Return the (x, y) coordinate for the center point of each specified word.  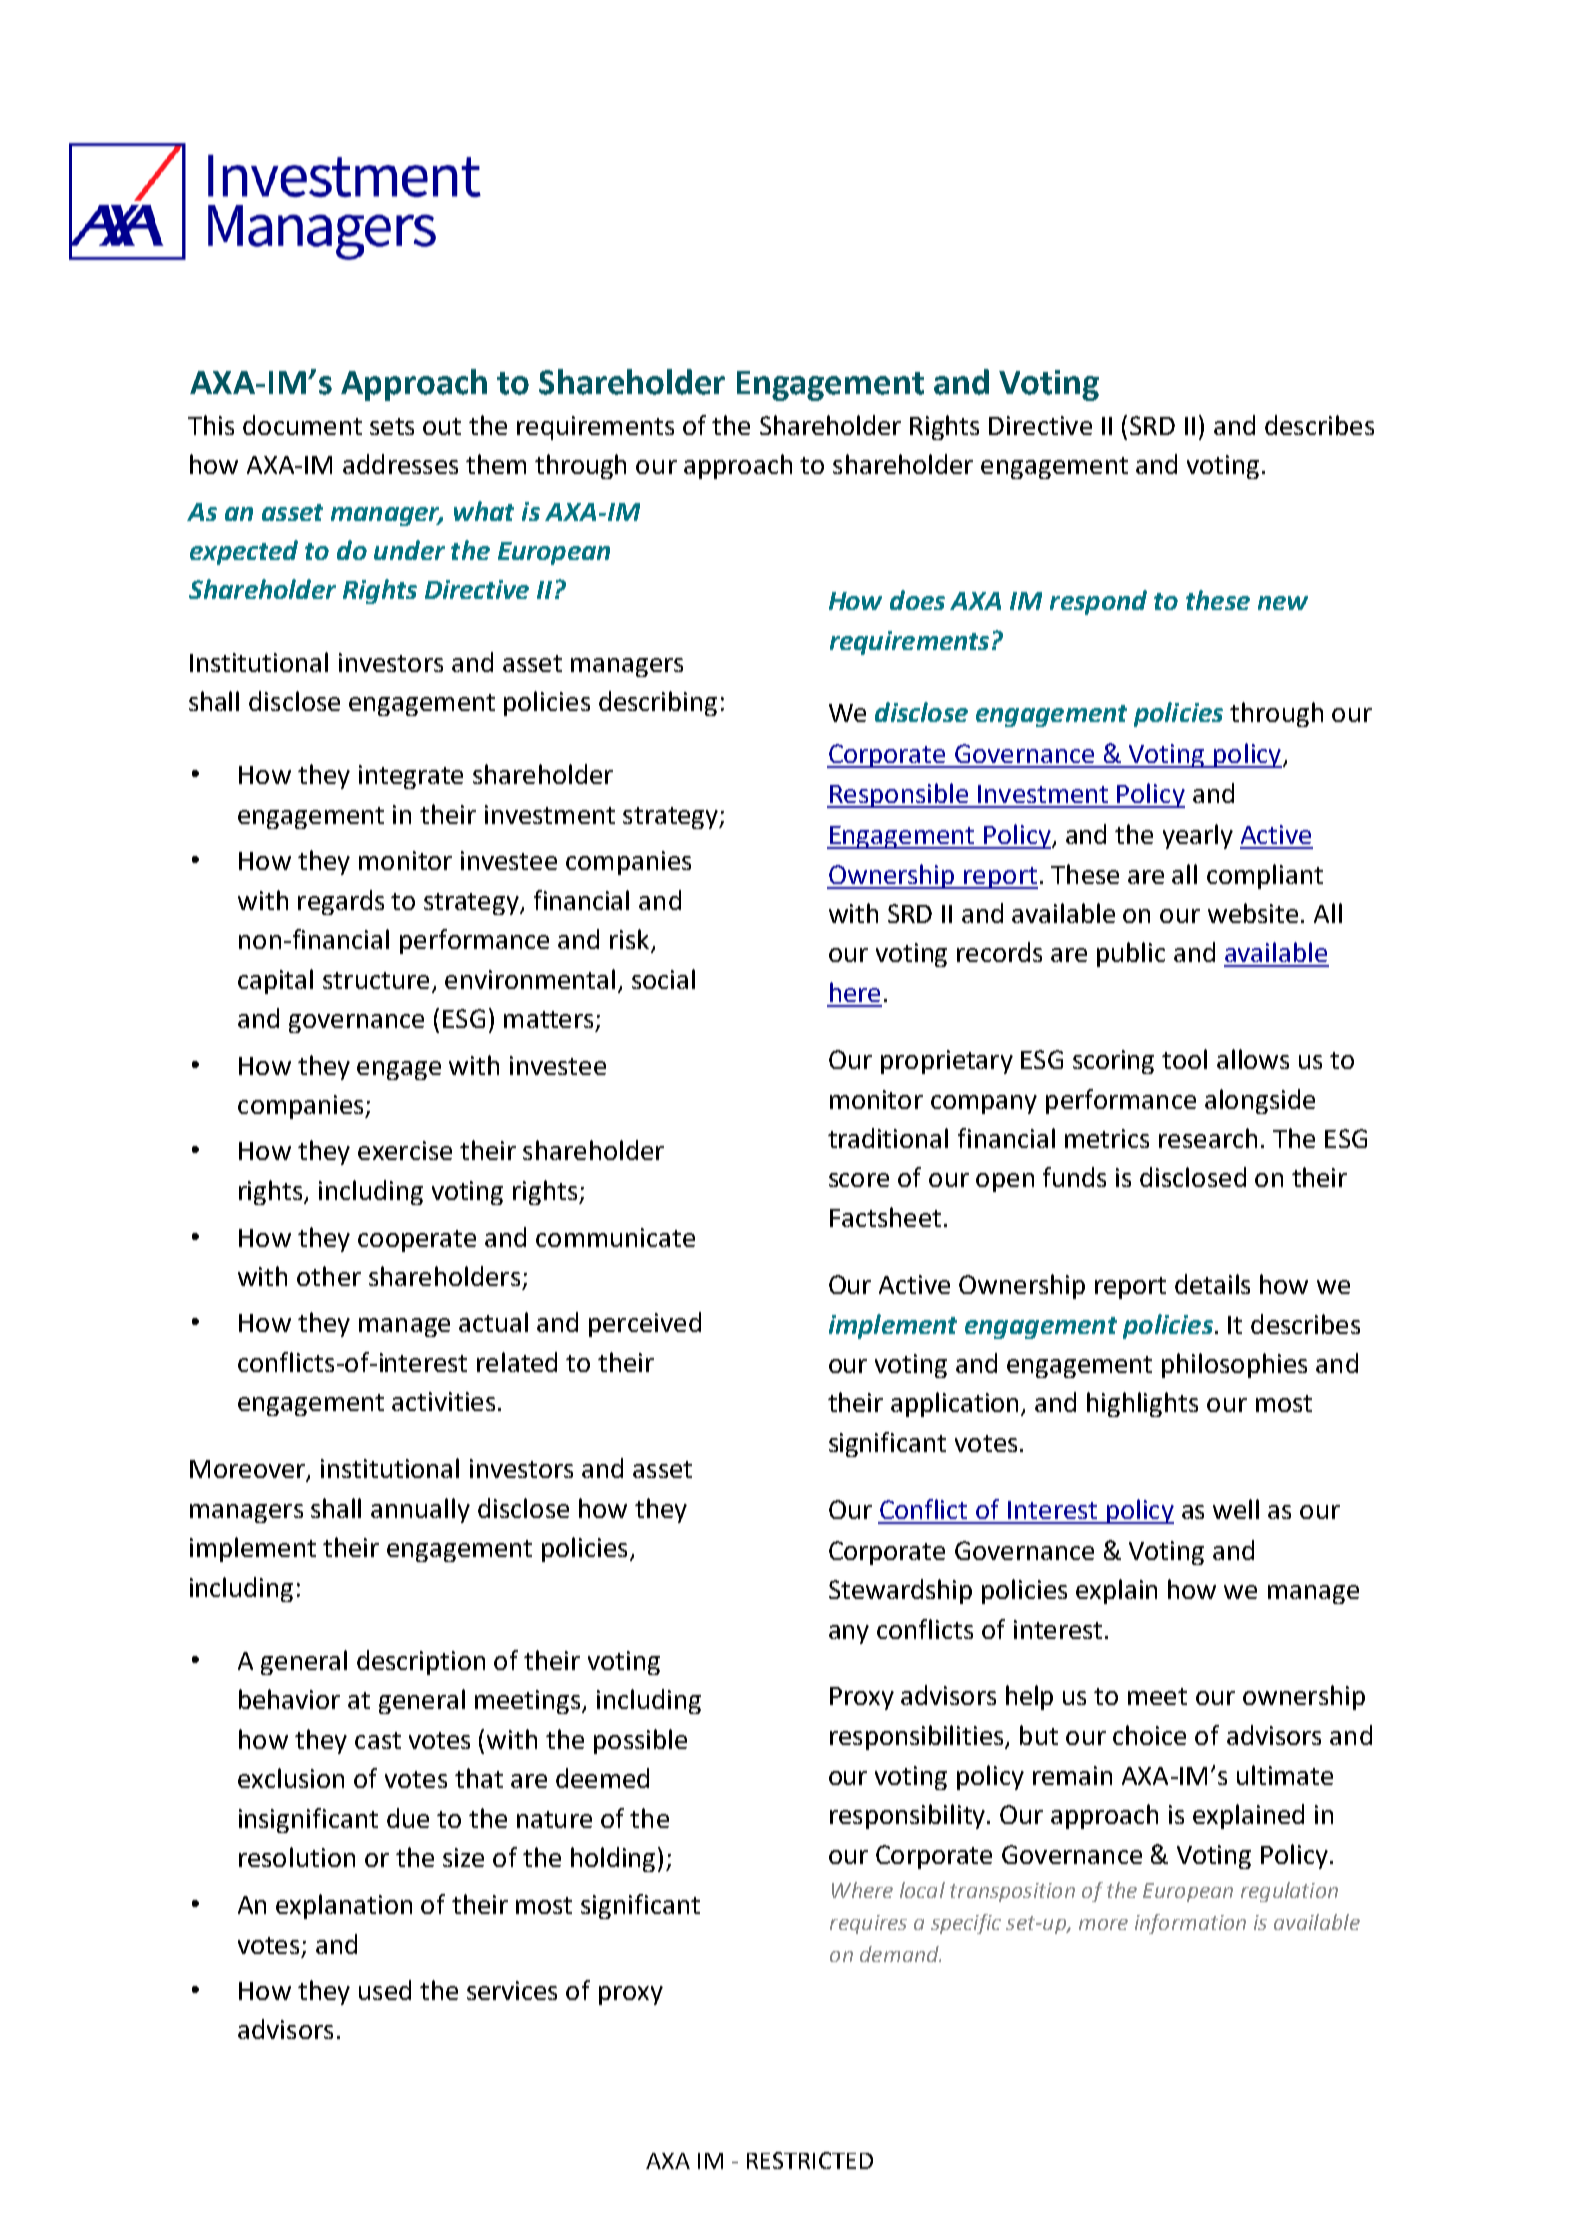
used (385, 1990)
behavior (289, 1699)
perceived (645, 1324)
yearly (1198, 836)
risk (631, 940)
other (329, 1276)
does (917, 600)
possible (640, 1741)
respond (1098, 602)
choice (1149, 1735)
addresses (400, 464)
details (1212, 1284)
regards (341, 902)
